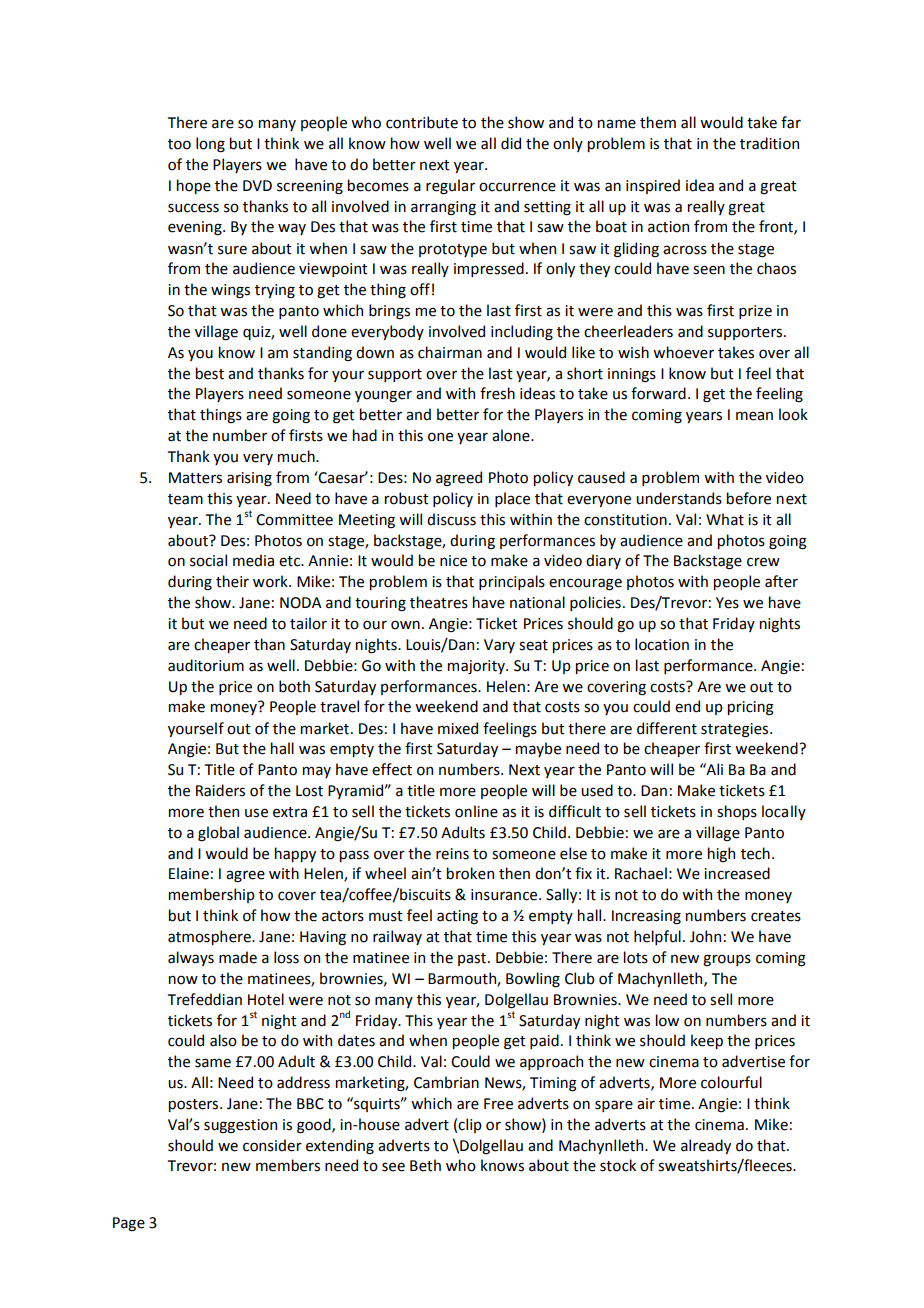  Describe the element at coordinates (272, 1145) in the document. I see `consider` at that location.
